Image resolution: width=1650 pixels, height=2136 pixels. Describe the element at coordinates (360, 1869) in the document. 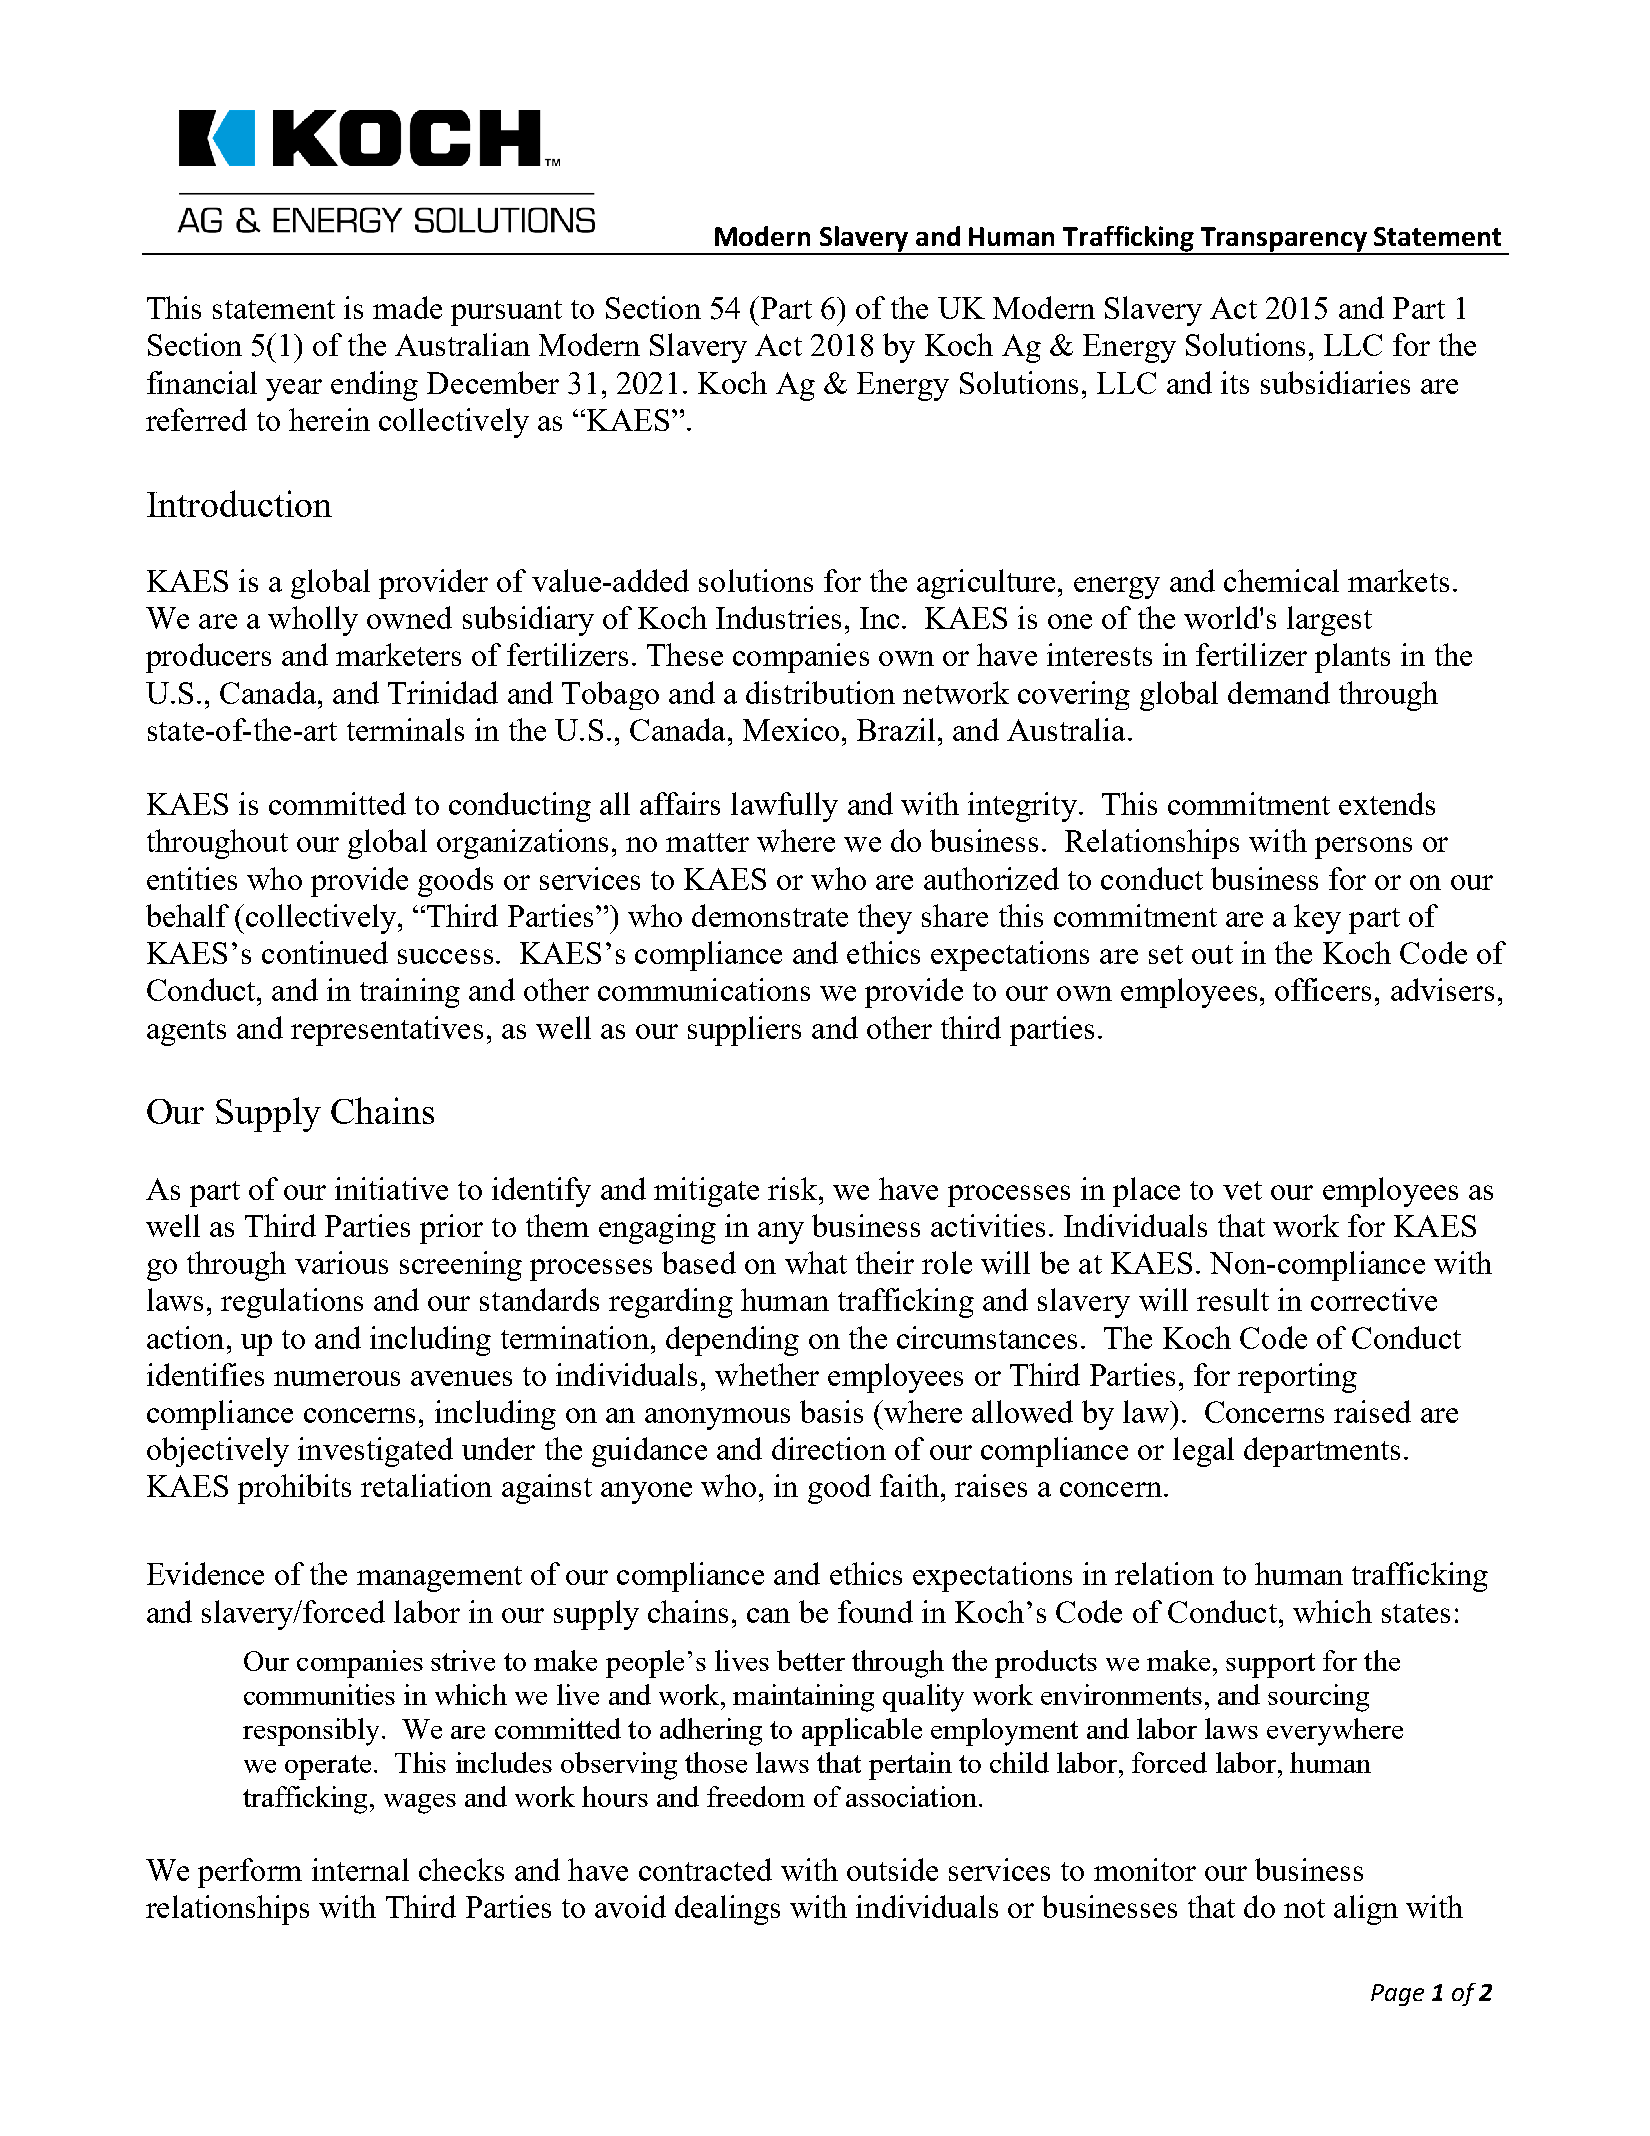

I see `internal` at that location.
